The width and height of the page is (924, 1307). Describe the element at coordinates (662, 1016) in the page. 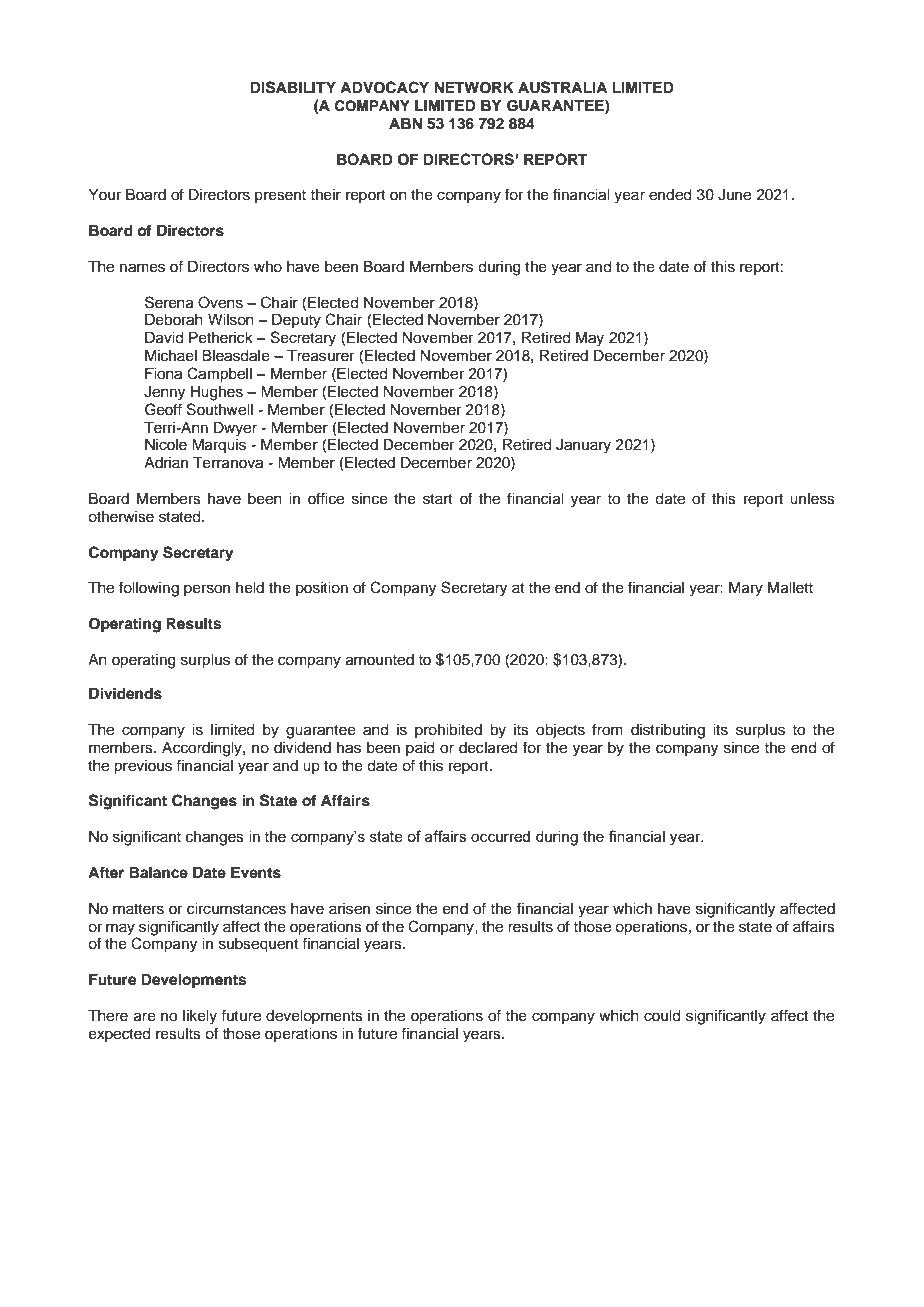

I see `could` at that location.
